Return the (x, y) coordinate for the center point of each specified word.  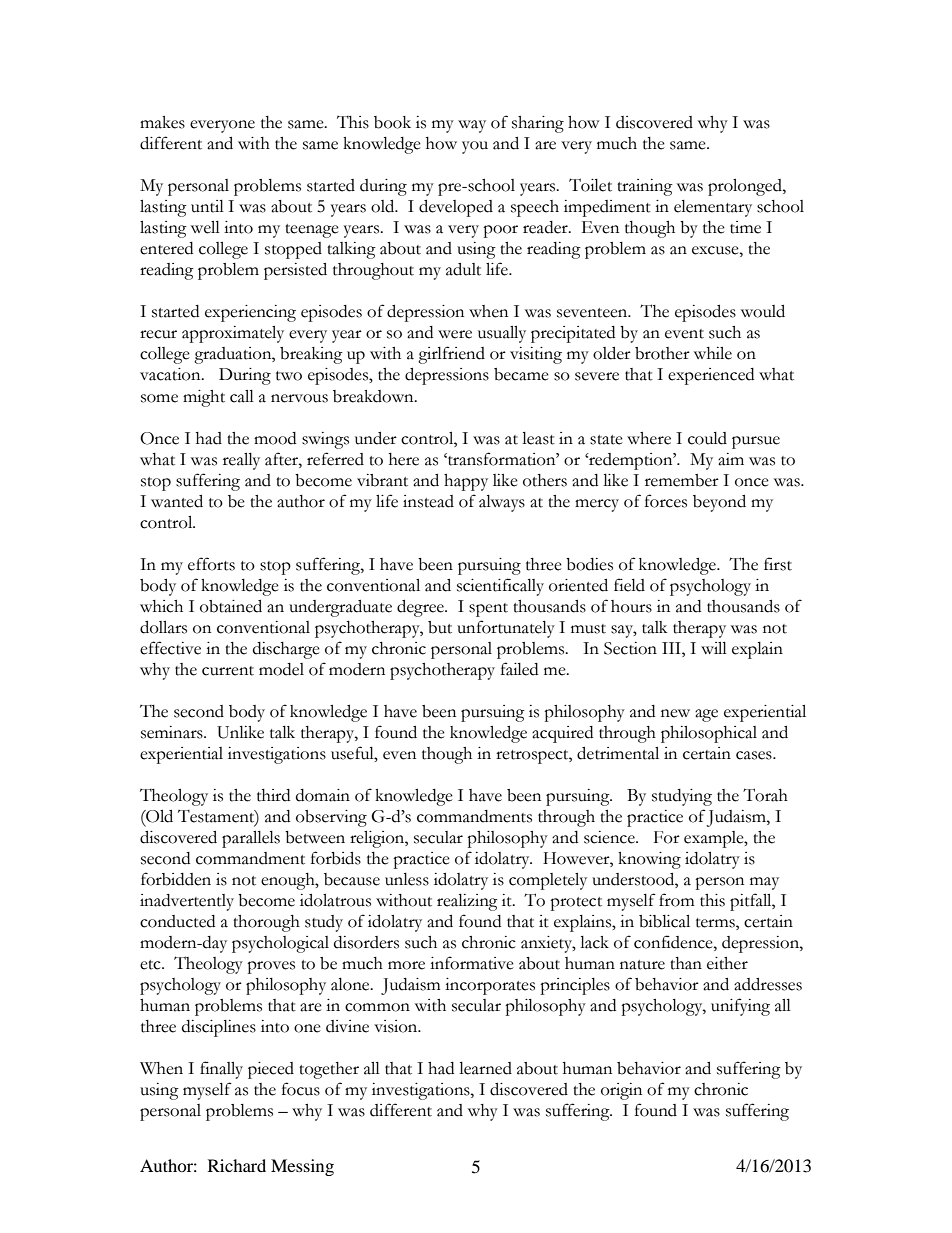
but (440, 627)
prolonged (746, 187)
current (228, 671)
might (204, 398)
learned (485, 1068)
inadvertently (187, 902)
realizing (467, 902)
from (677, 900)
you (475, 147)
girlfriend (451, 355)
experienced (711, 376)
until (207, 206)
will (714, 648)
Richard (237, 1165)
